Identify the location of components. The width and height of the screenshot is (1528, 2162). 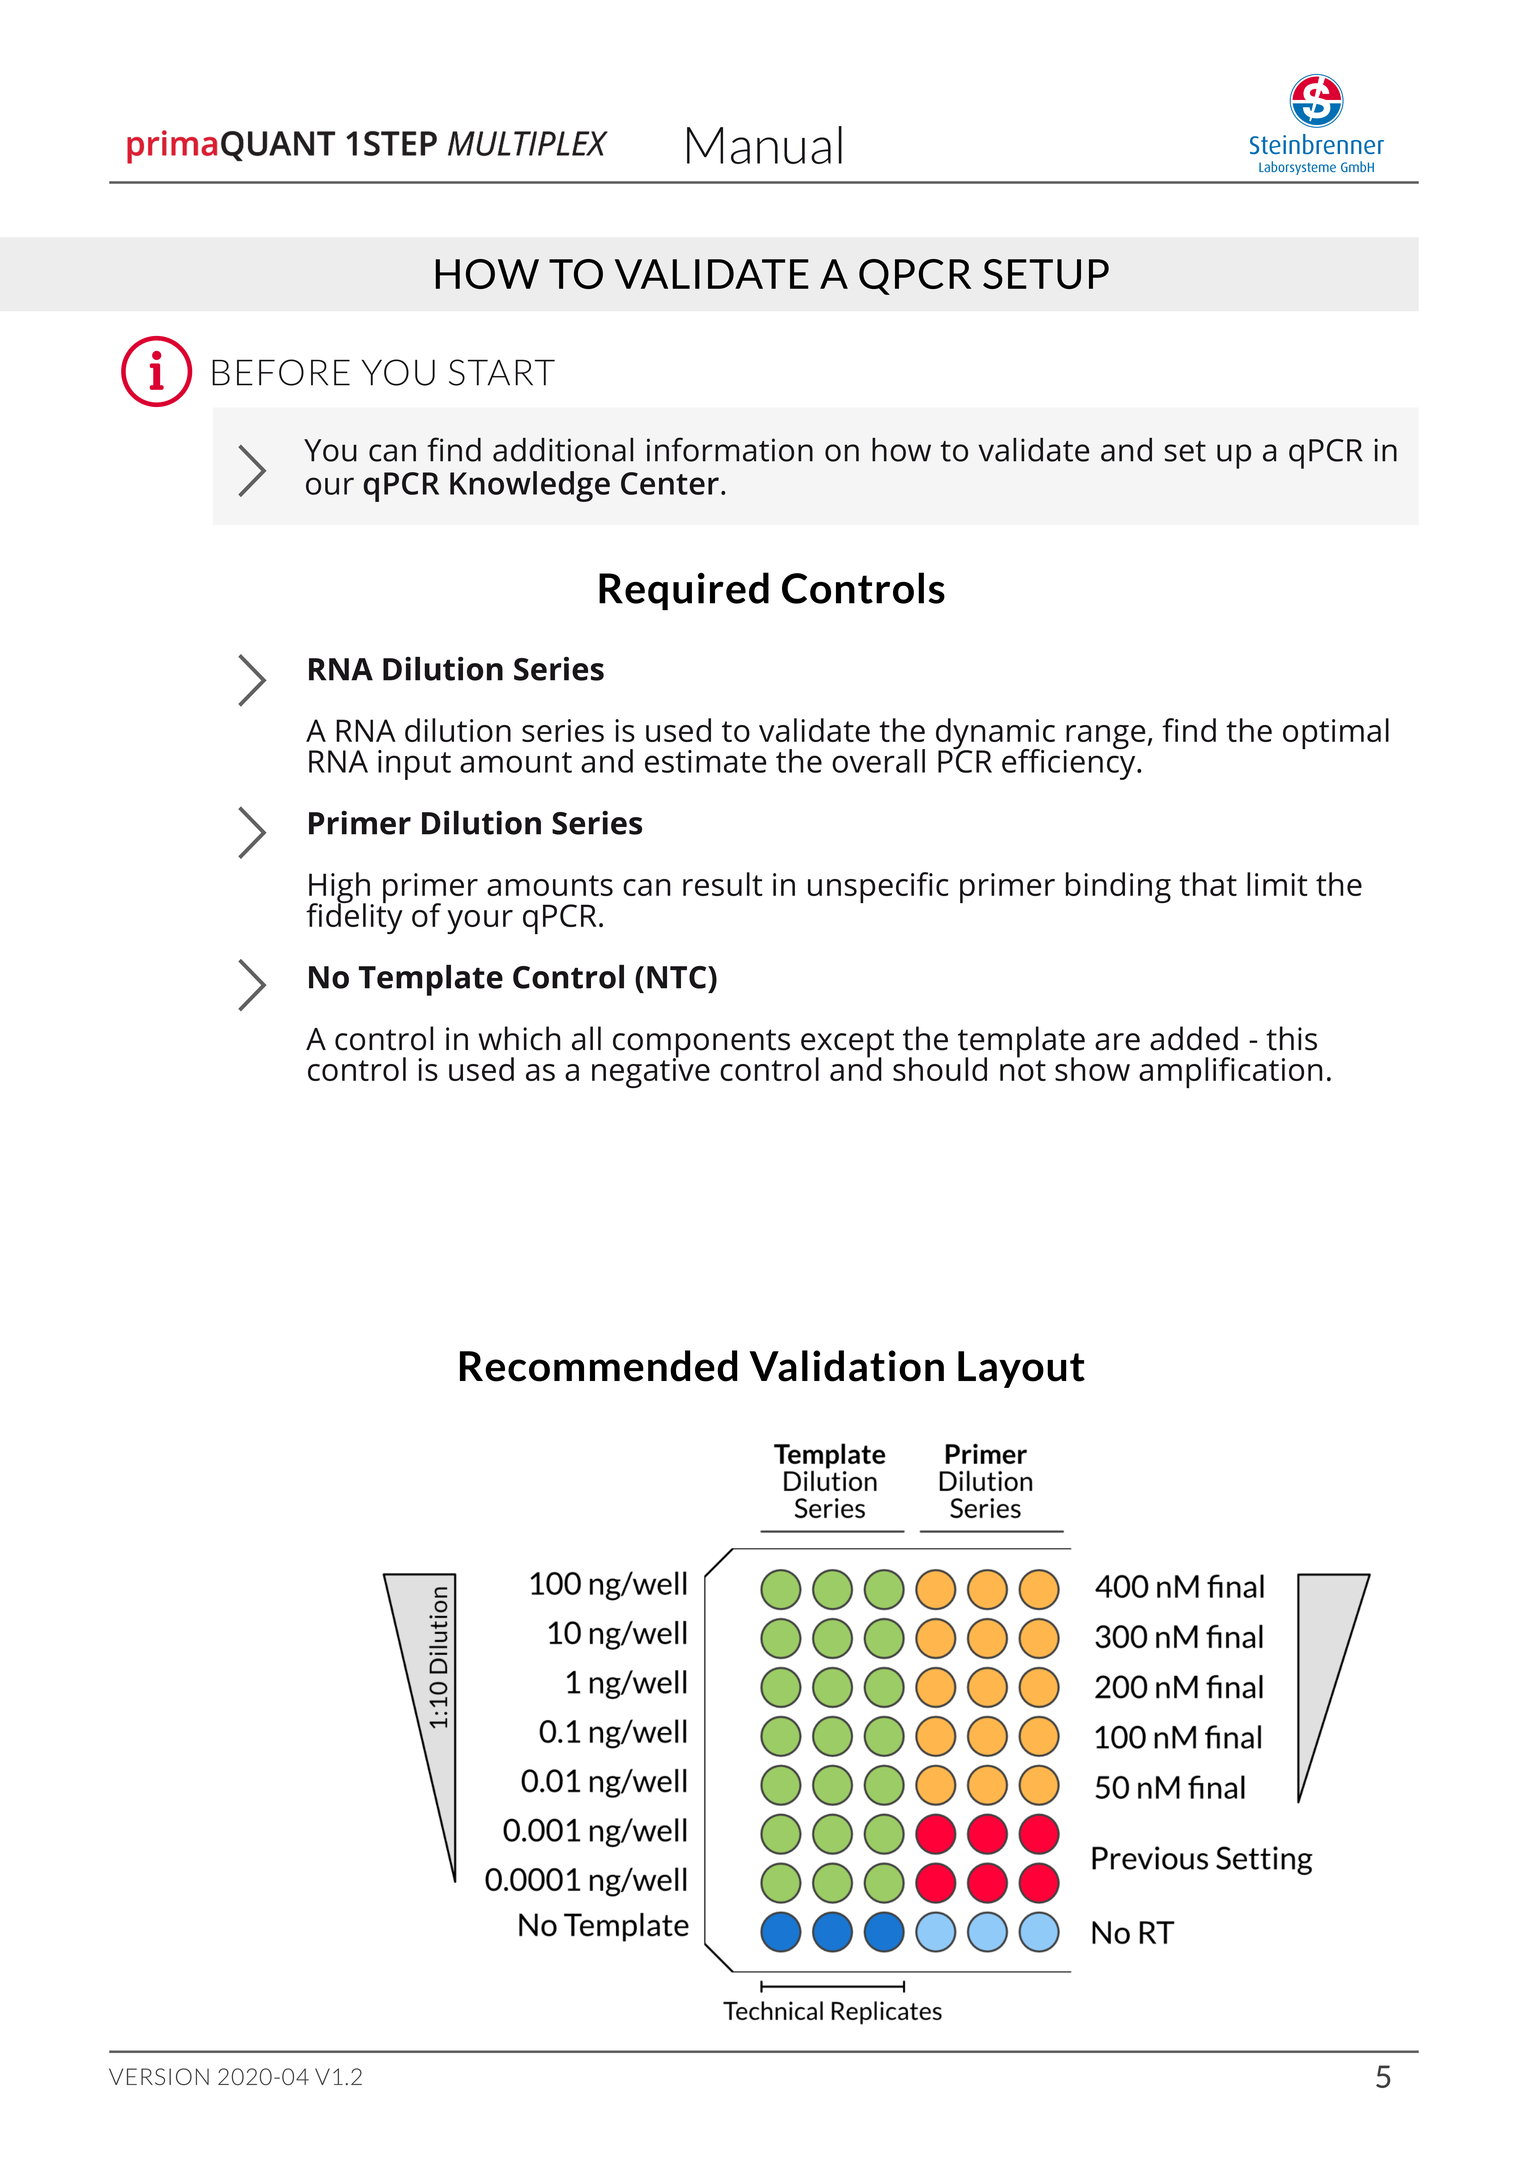
(701, 1044).
